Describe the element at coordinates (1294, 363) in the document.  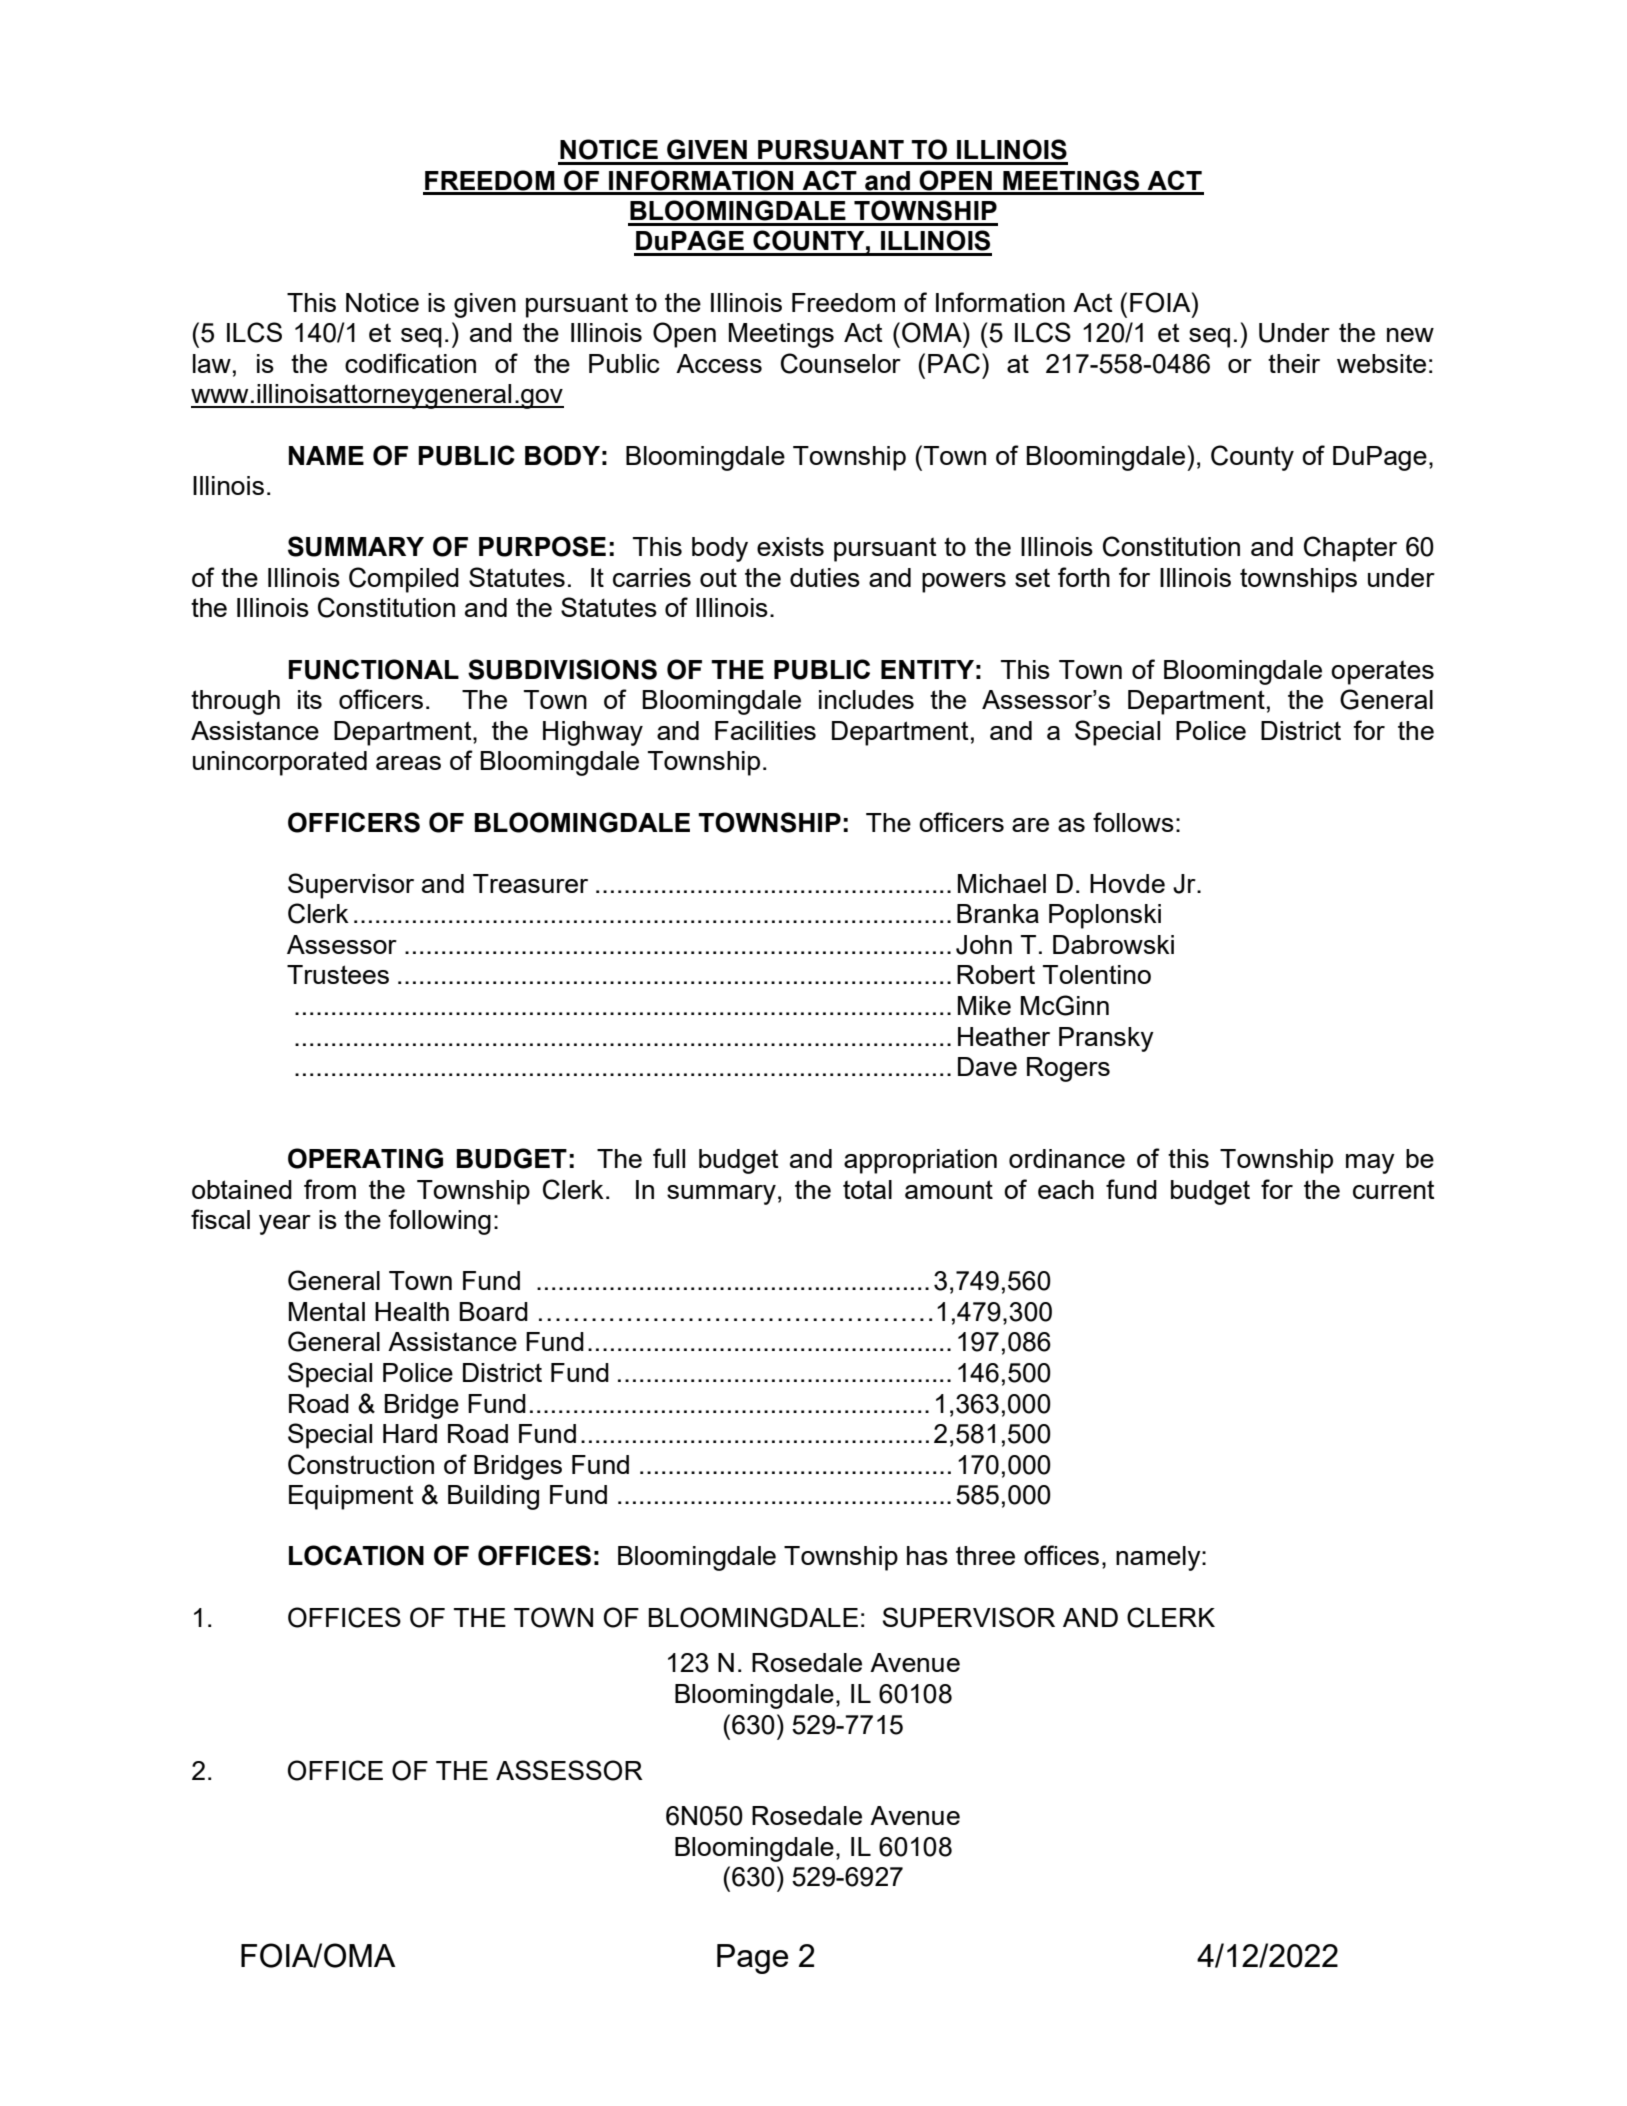
I see `their` at that location.
